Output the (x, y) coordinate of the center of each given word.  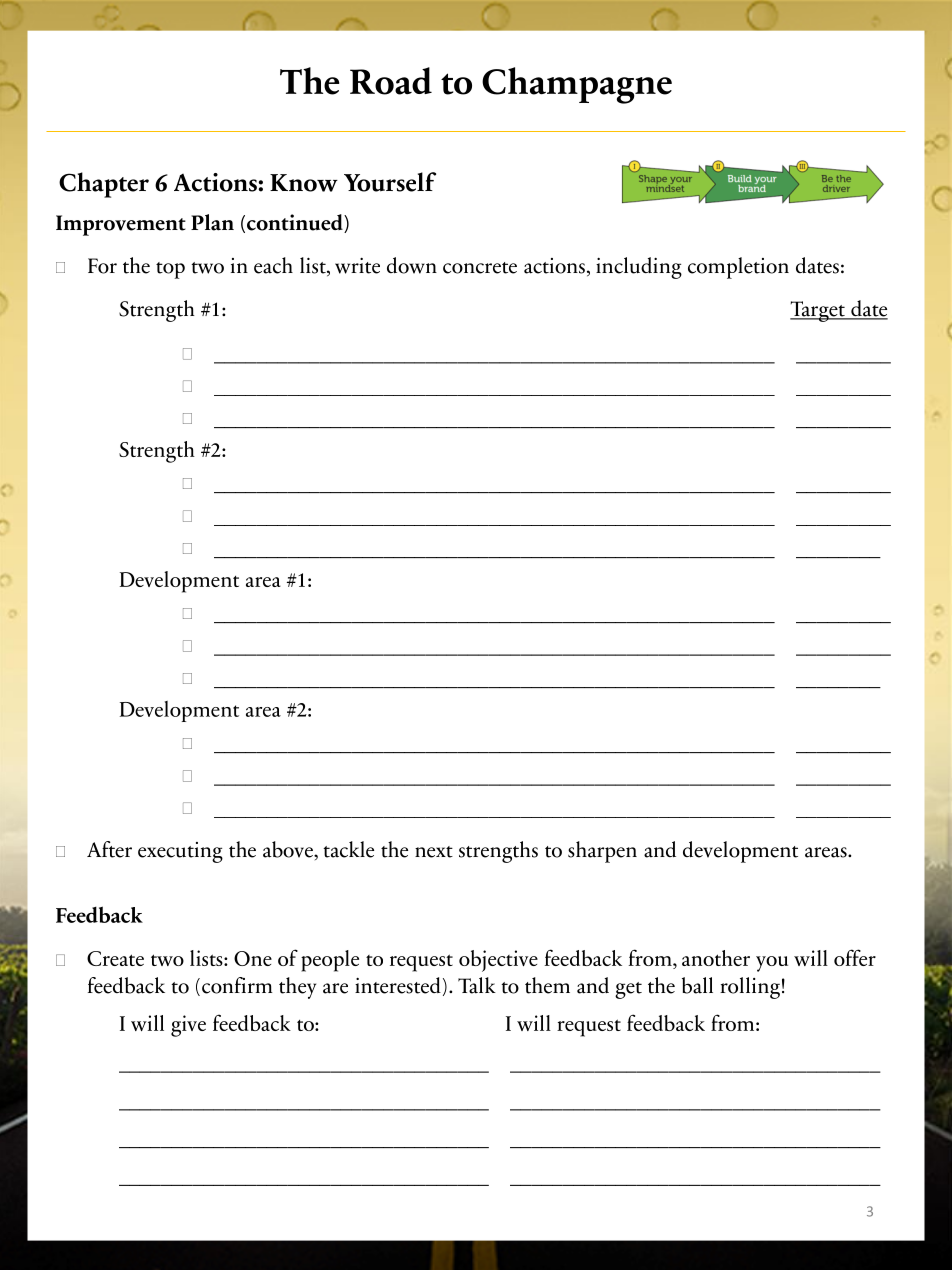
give (188, 1026)
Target (818, 311)
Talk (477, 985)
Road (391, 81)
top (170, 270)
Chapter (104, 185)
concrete (480, 268)
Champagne (577, 85)
